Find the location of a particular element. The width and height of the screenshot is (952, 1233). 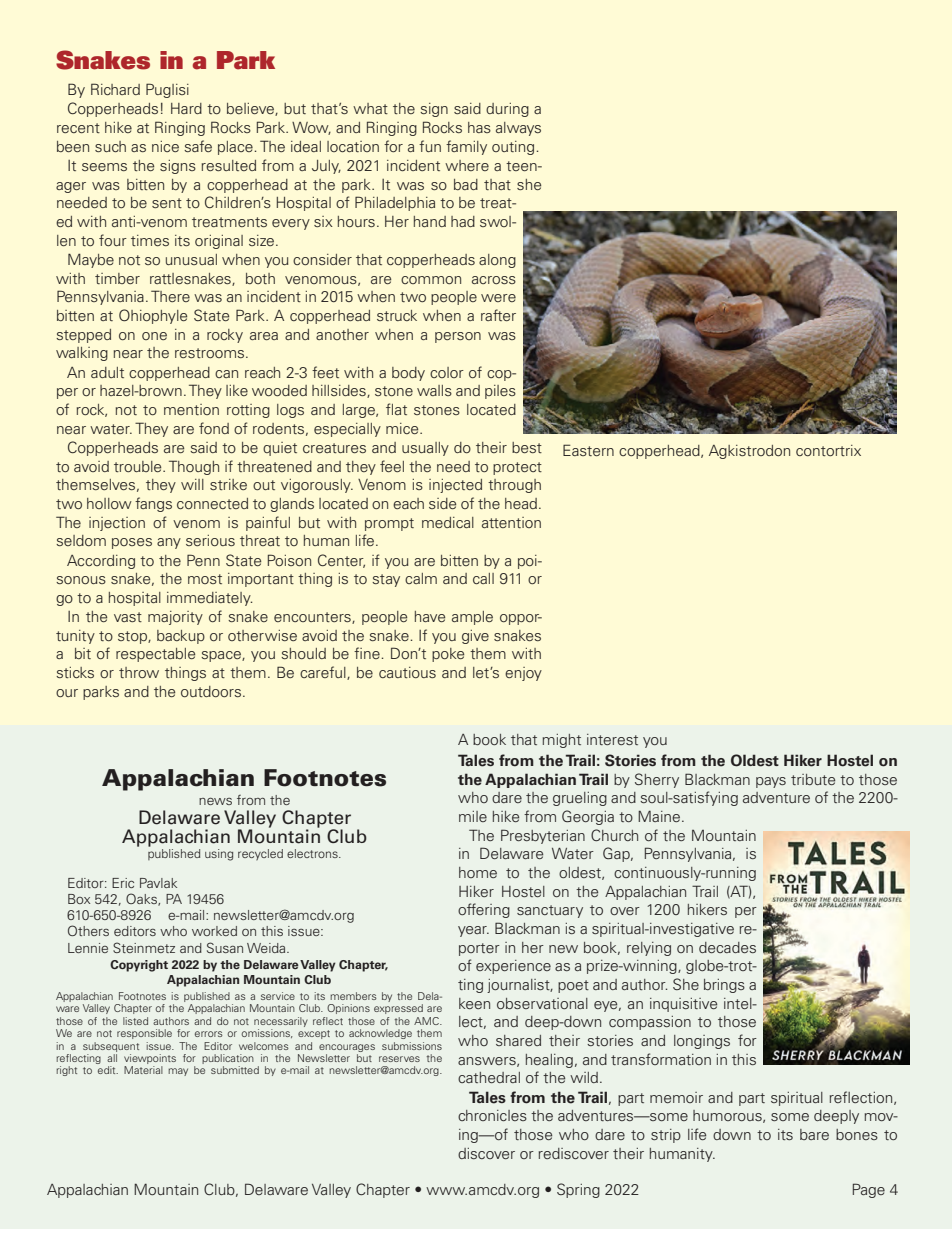

always is located at coordinates (518, 129).
